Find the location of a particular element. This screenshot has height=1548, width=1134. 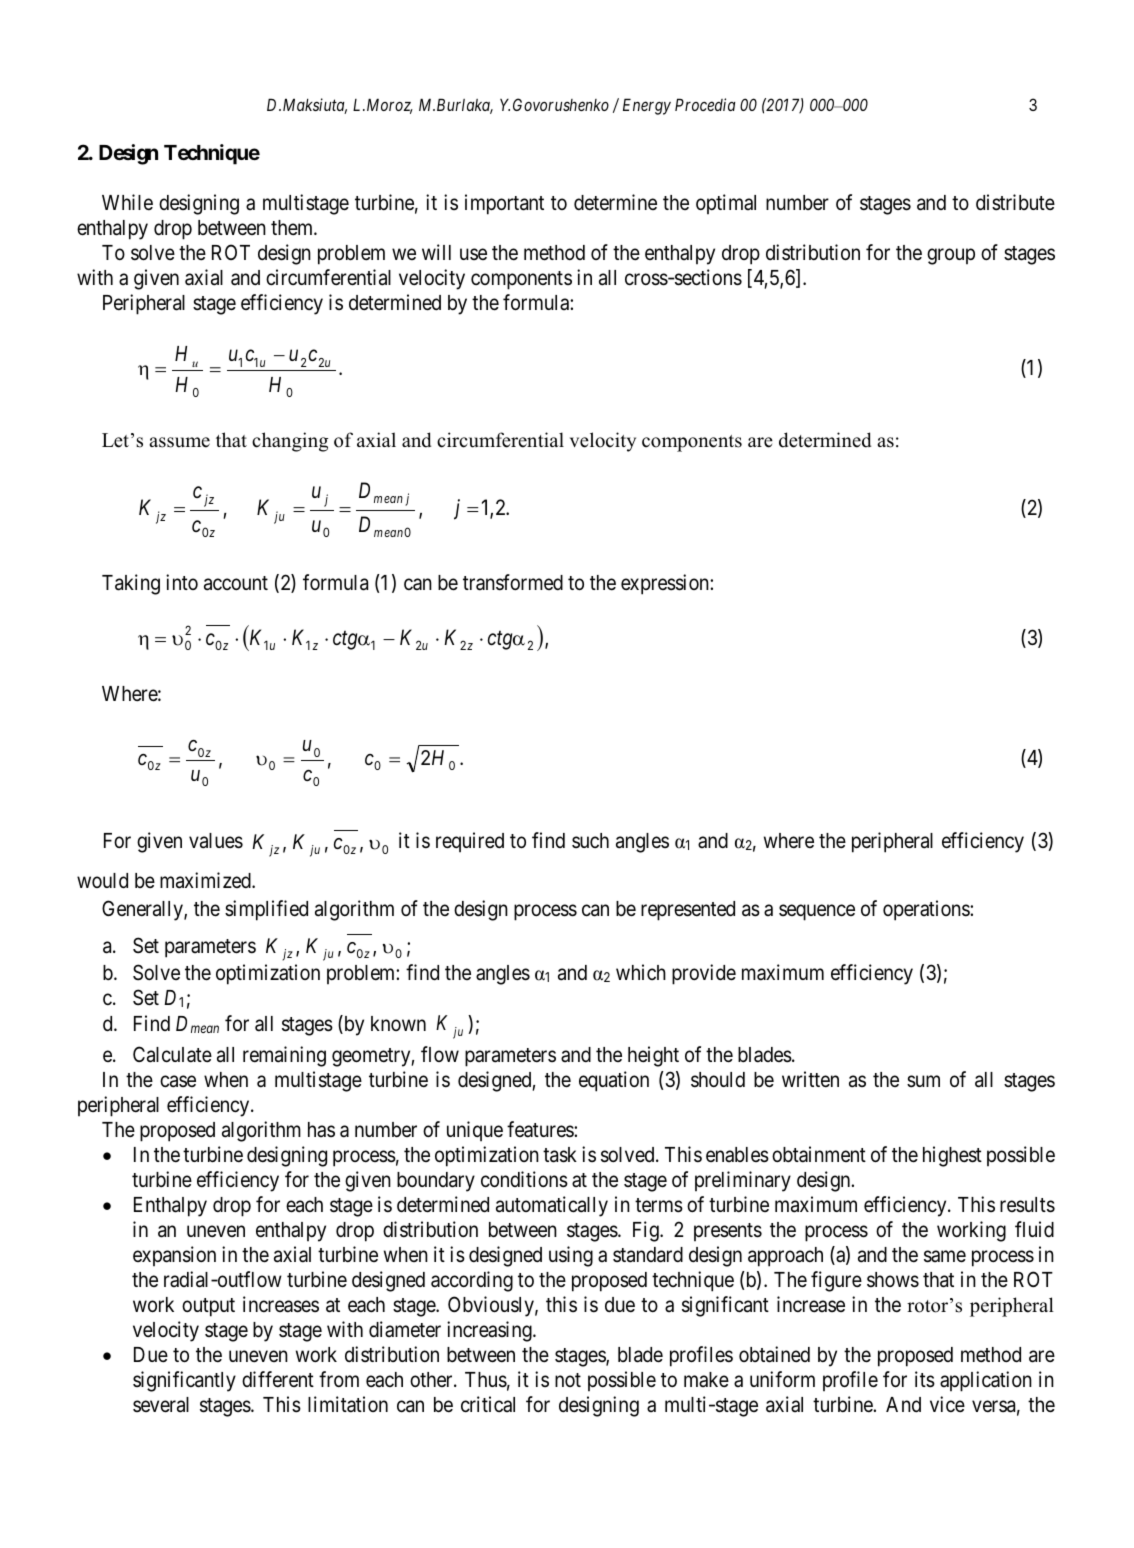

such is located at coordinates (590, 840).
